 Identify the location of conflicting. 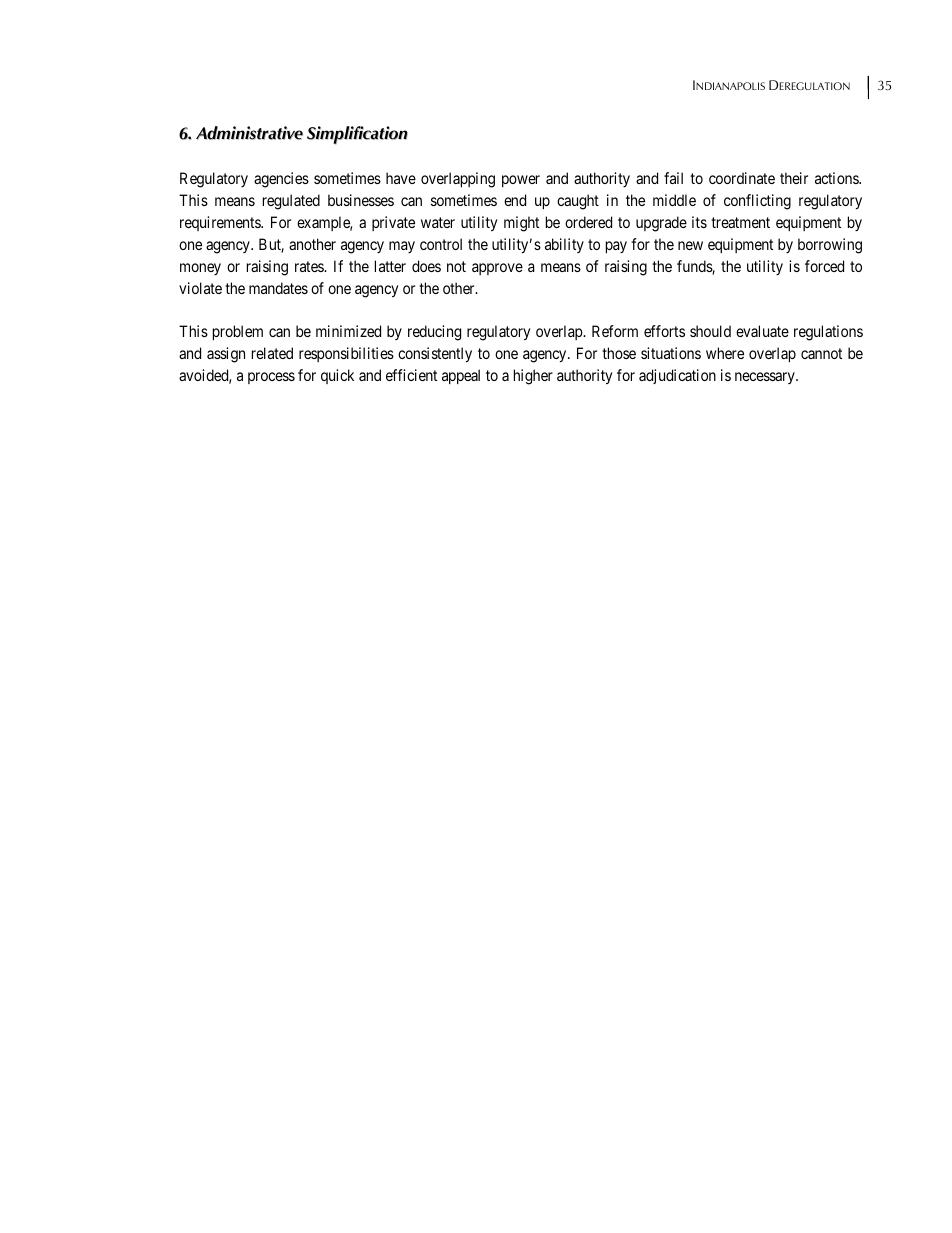
(757, 202).
